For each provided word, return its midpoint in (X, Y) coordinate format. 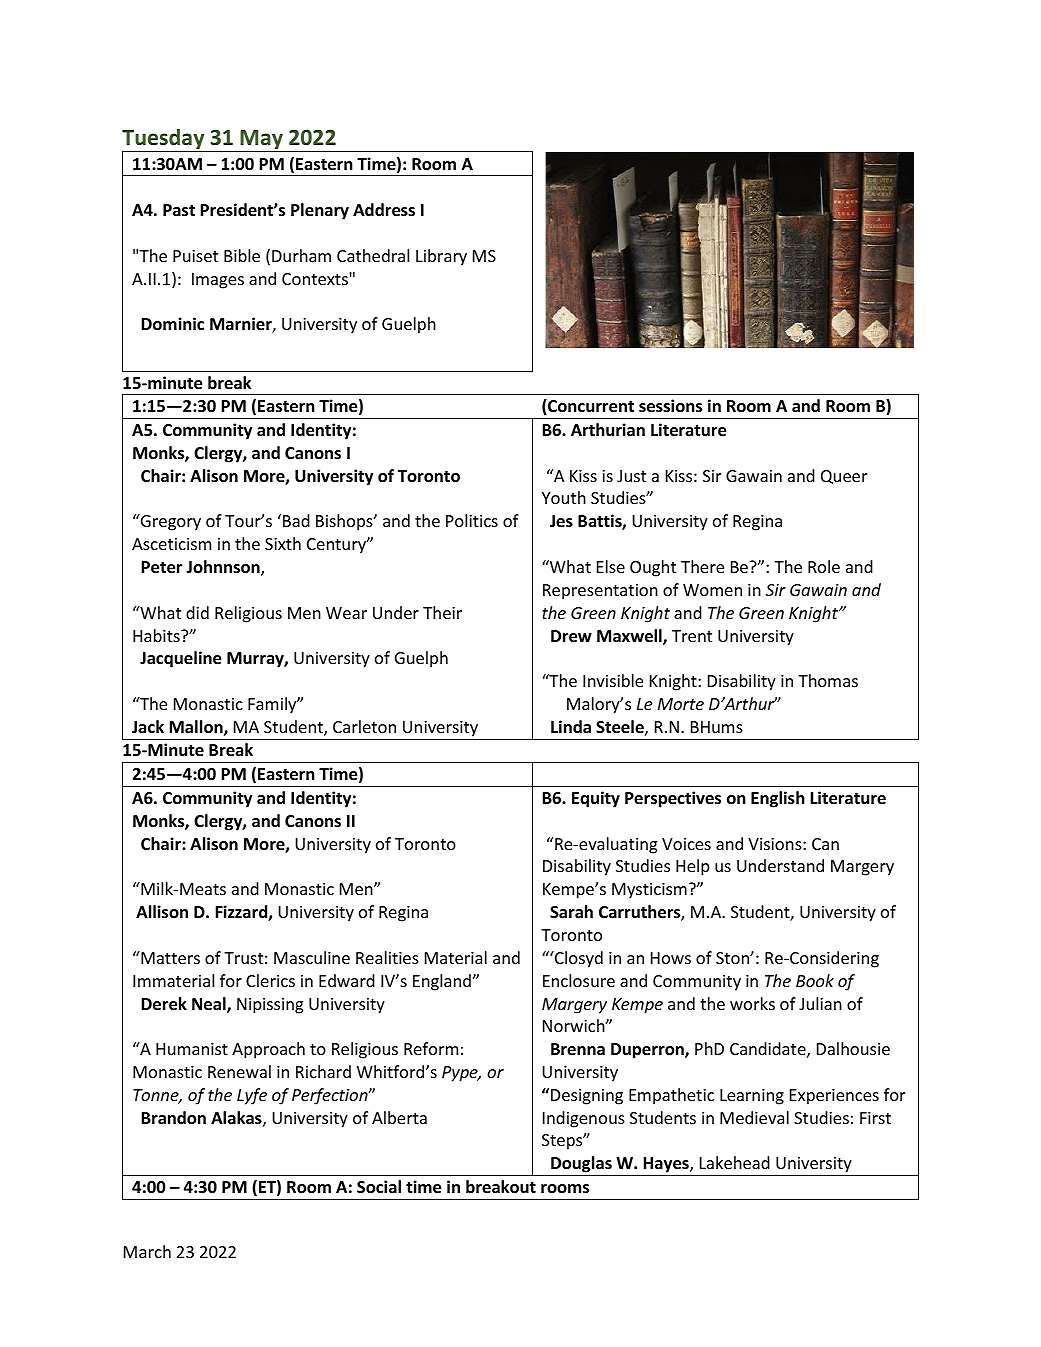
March (147, 1251)
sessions (670, 406)
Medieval (754, 1117)
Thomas (828, 680)
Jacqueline (180, 659)
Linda (571, 726)
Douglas (581, 1166)
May (261, 141)
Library (441, 257)
